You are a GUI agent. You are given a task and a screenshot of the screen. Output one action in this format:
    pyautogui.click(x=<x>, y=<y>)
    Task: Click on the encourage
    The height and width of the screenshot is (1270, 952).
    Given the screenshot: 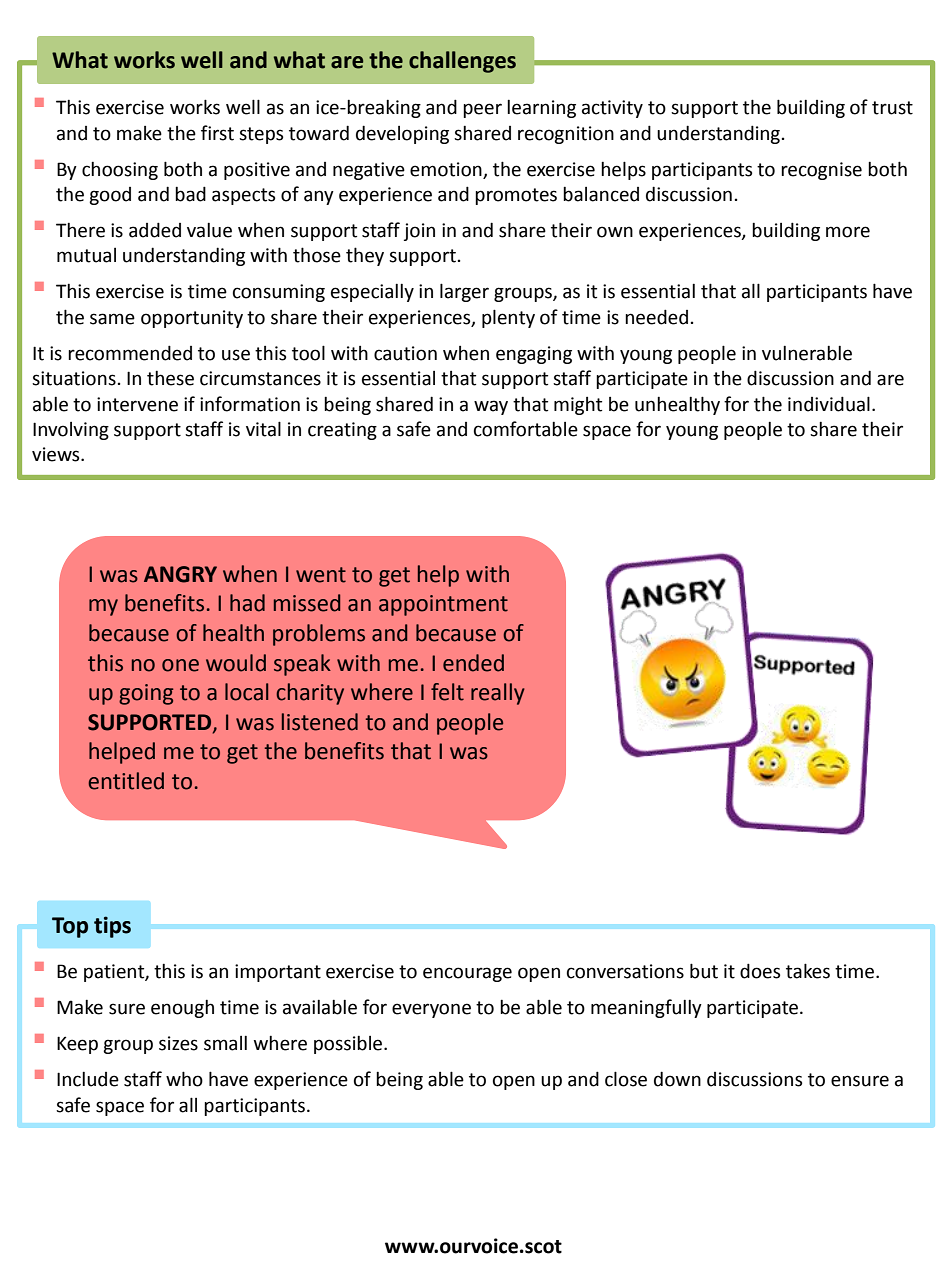 What is the action you would take?
    pyautogui.click(x=467, y=974)
